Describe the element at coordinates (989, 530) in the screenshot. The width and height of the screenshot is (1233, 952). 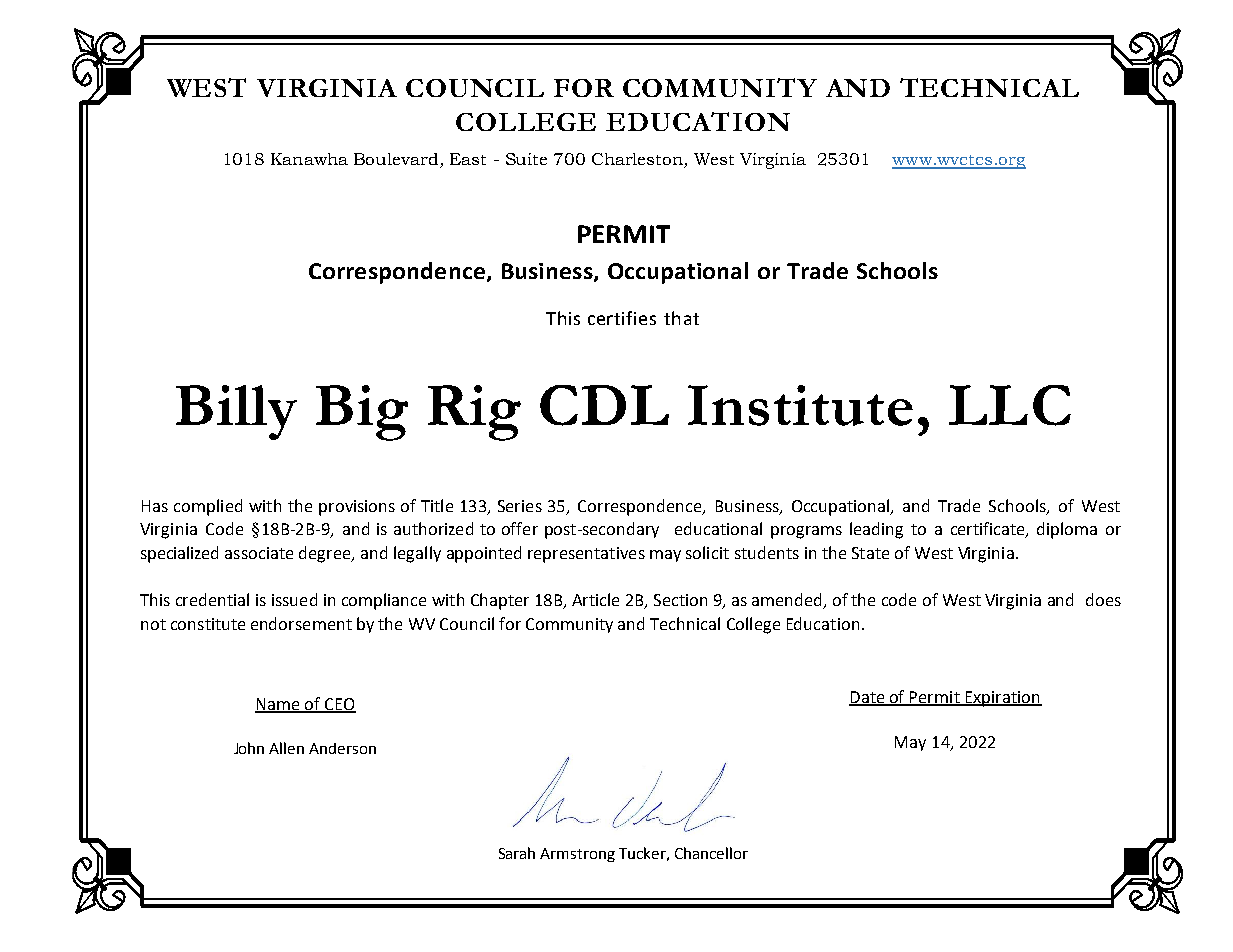
I see `certificate` at that location.
